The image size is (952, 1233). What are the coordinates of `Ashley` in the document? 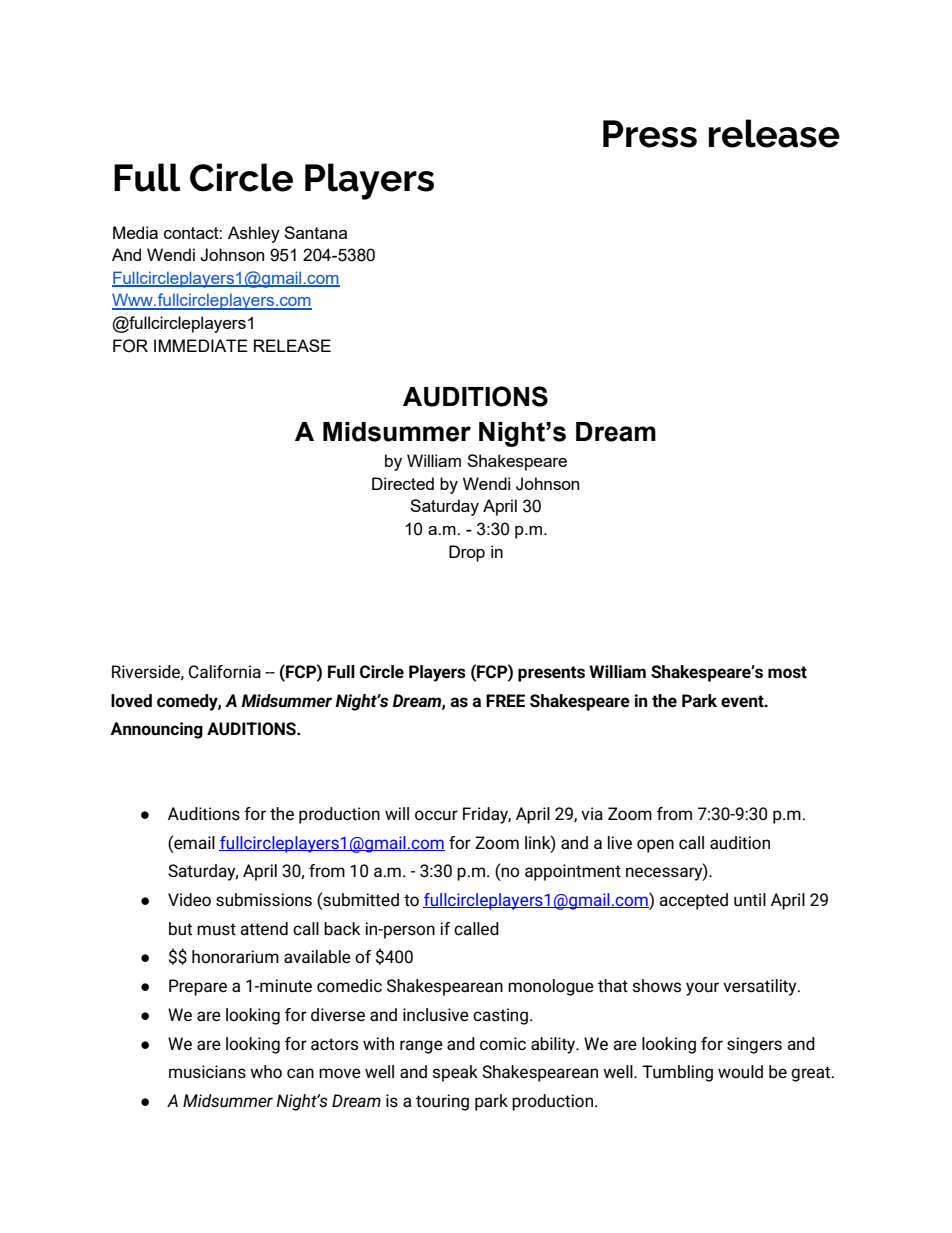 It's located at (254, 234).
